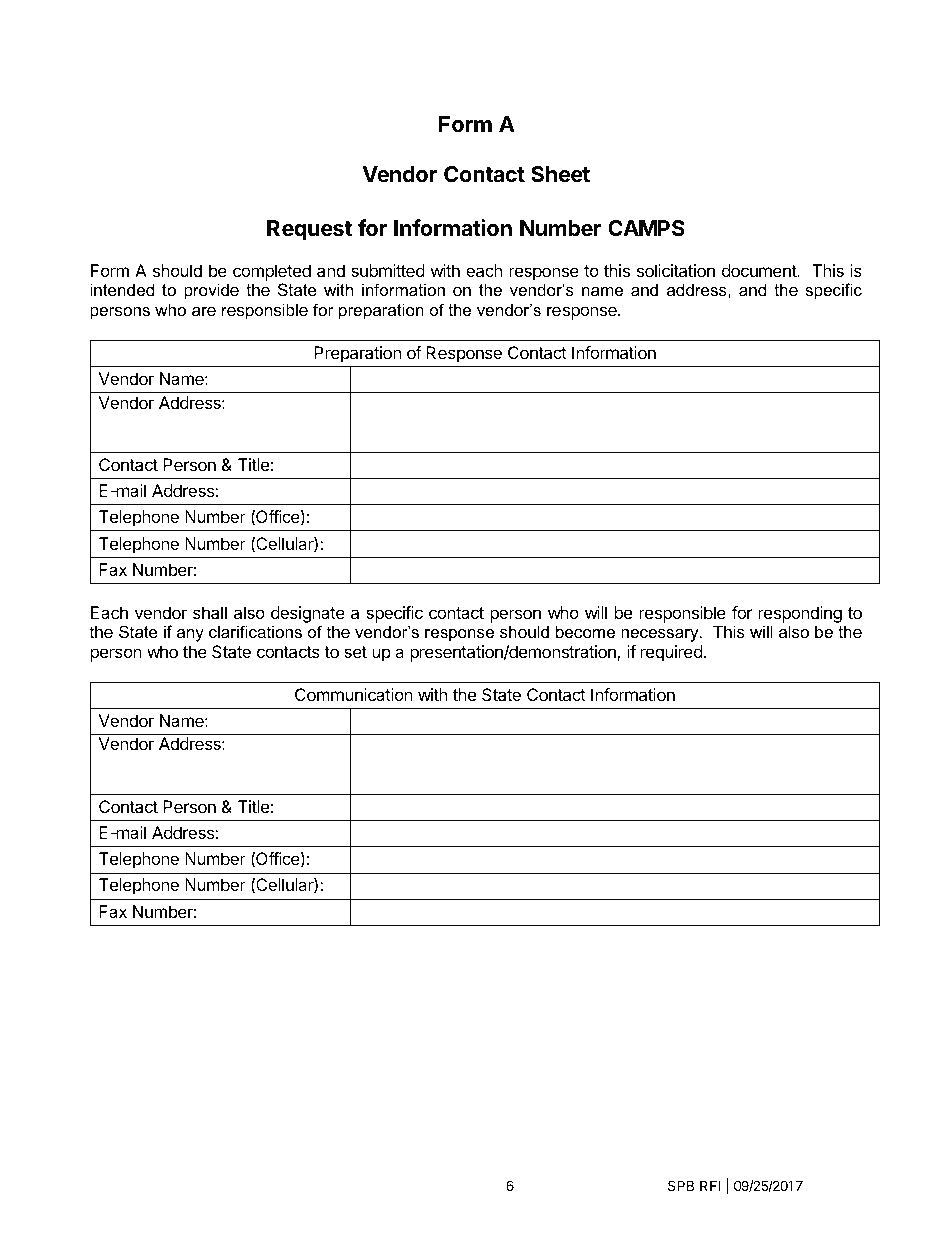 This screenshot has width=952, height=1233. What do you see at coordinates (646, 228) in the screenshot?
I see `CAMPS` at bounding box center [646, 228].
